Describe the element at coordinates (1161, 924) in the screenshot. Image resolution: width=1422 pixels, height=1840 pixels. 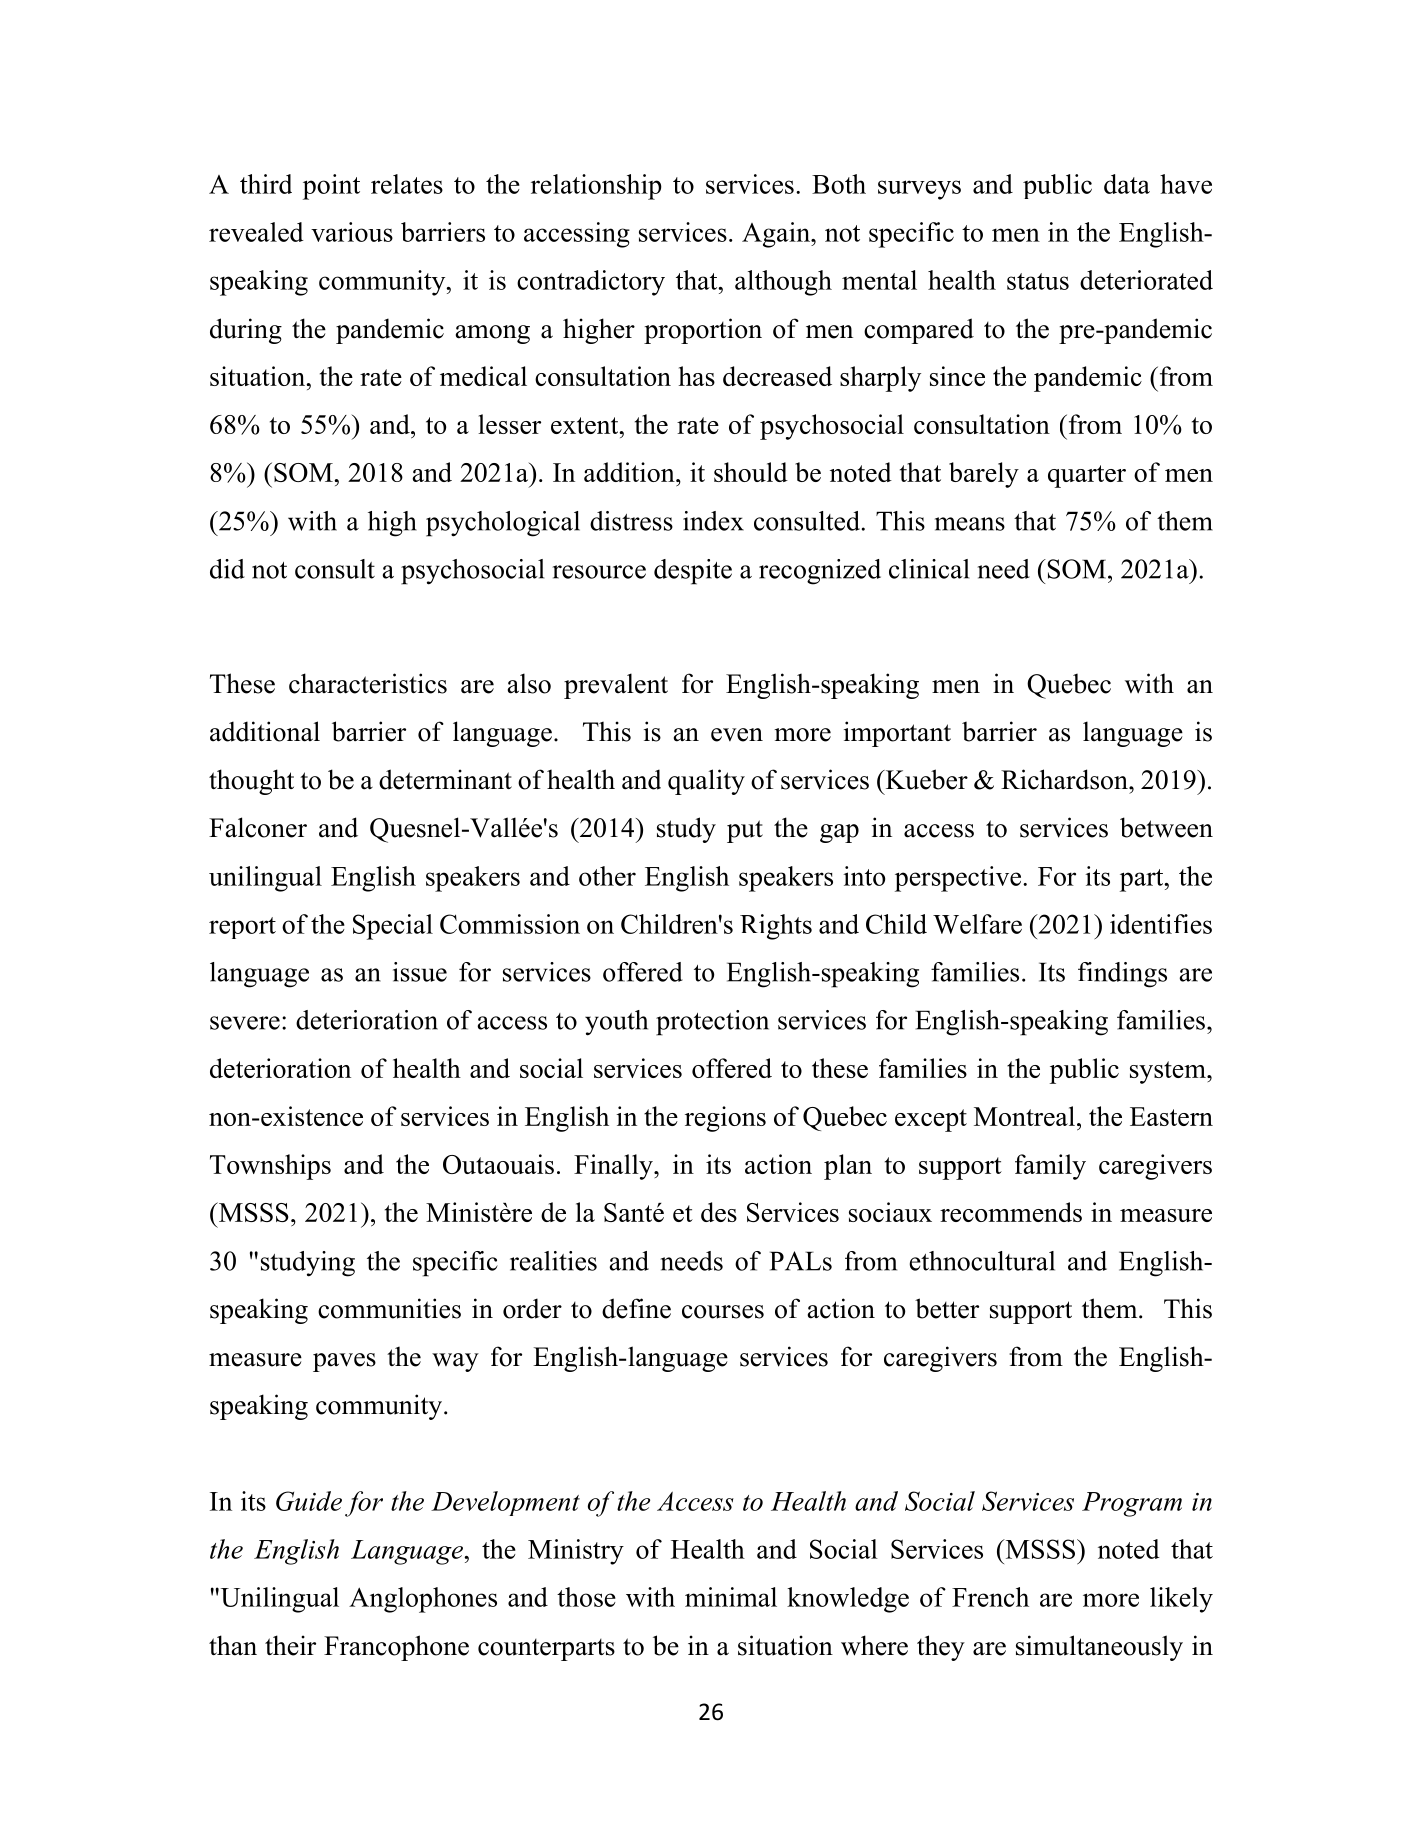
I see `identifies` at that location.
